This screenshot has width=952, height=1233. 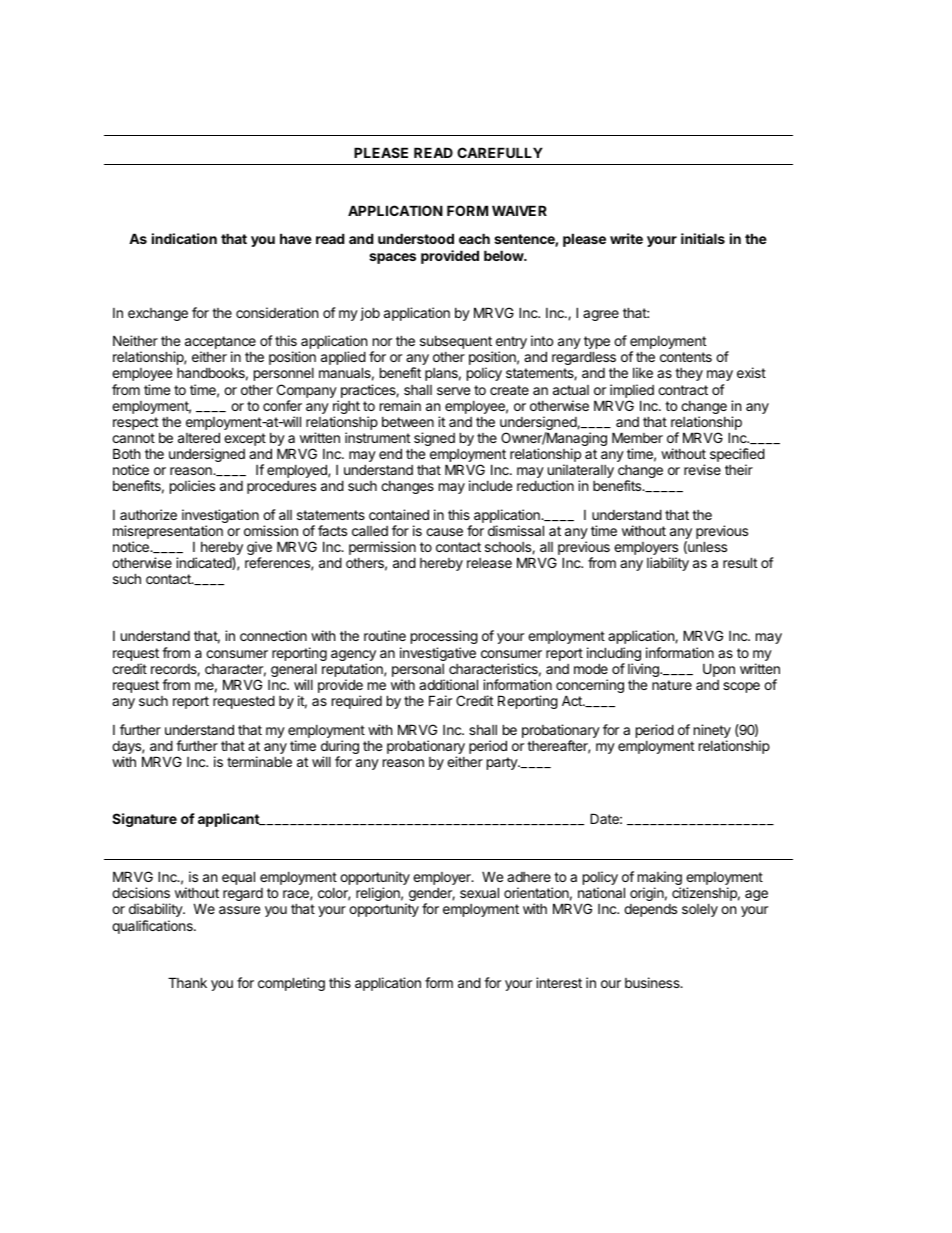 I want to click on indication, so click(x=184, y=238).
